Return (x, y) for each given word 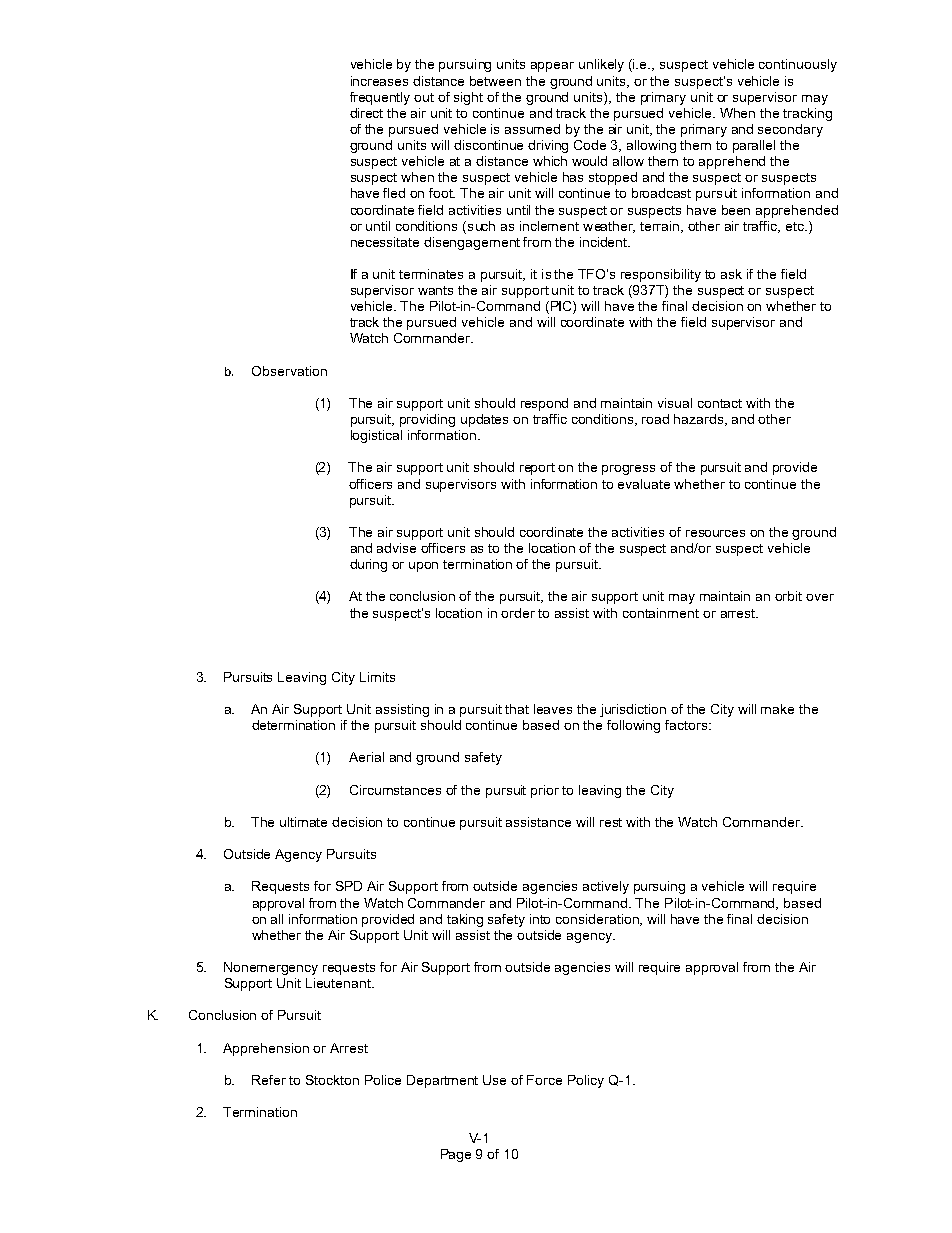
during (368, 565)
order (518, 613)
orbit (788, 596)
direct (366, 113)
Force (544, 1080)
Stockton (332, 1080)
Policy (586, 1081)
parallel (754, 146)
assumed (532, 129)
